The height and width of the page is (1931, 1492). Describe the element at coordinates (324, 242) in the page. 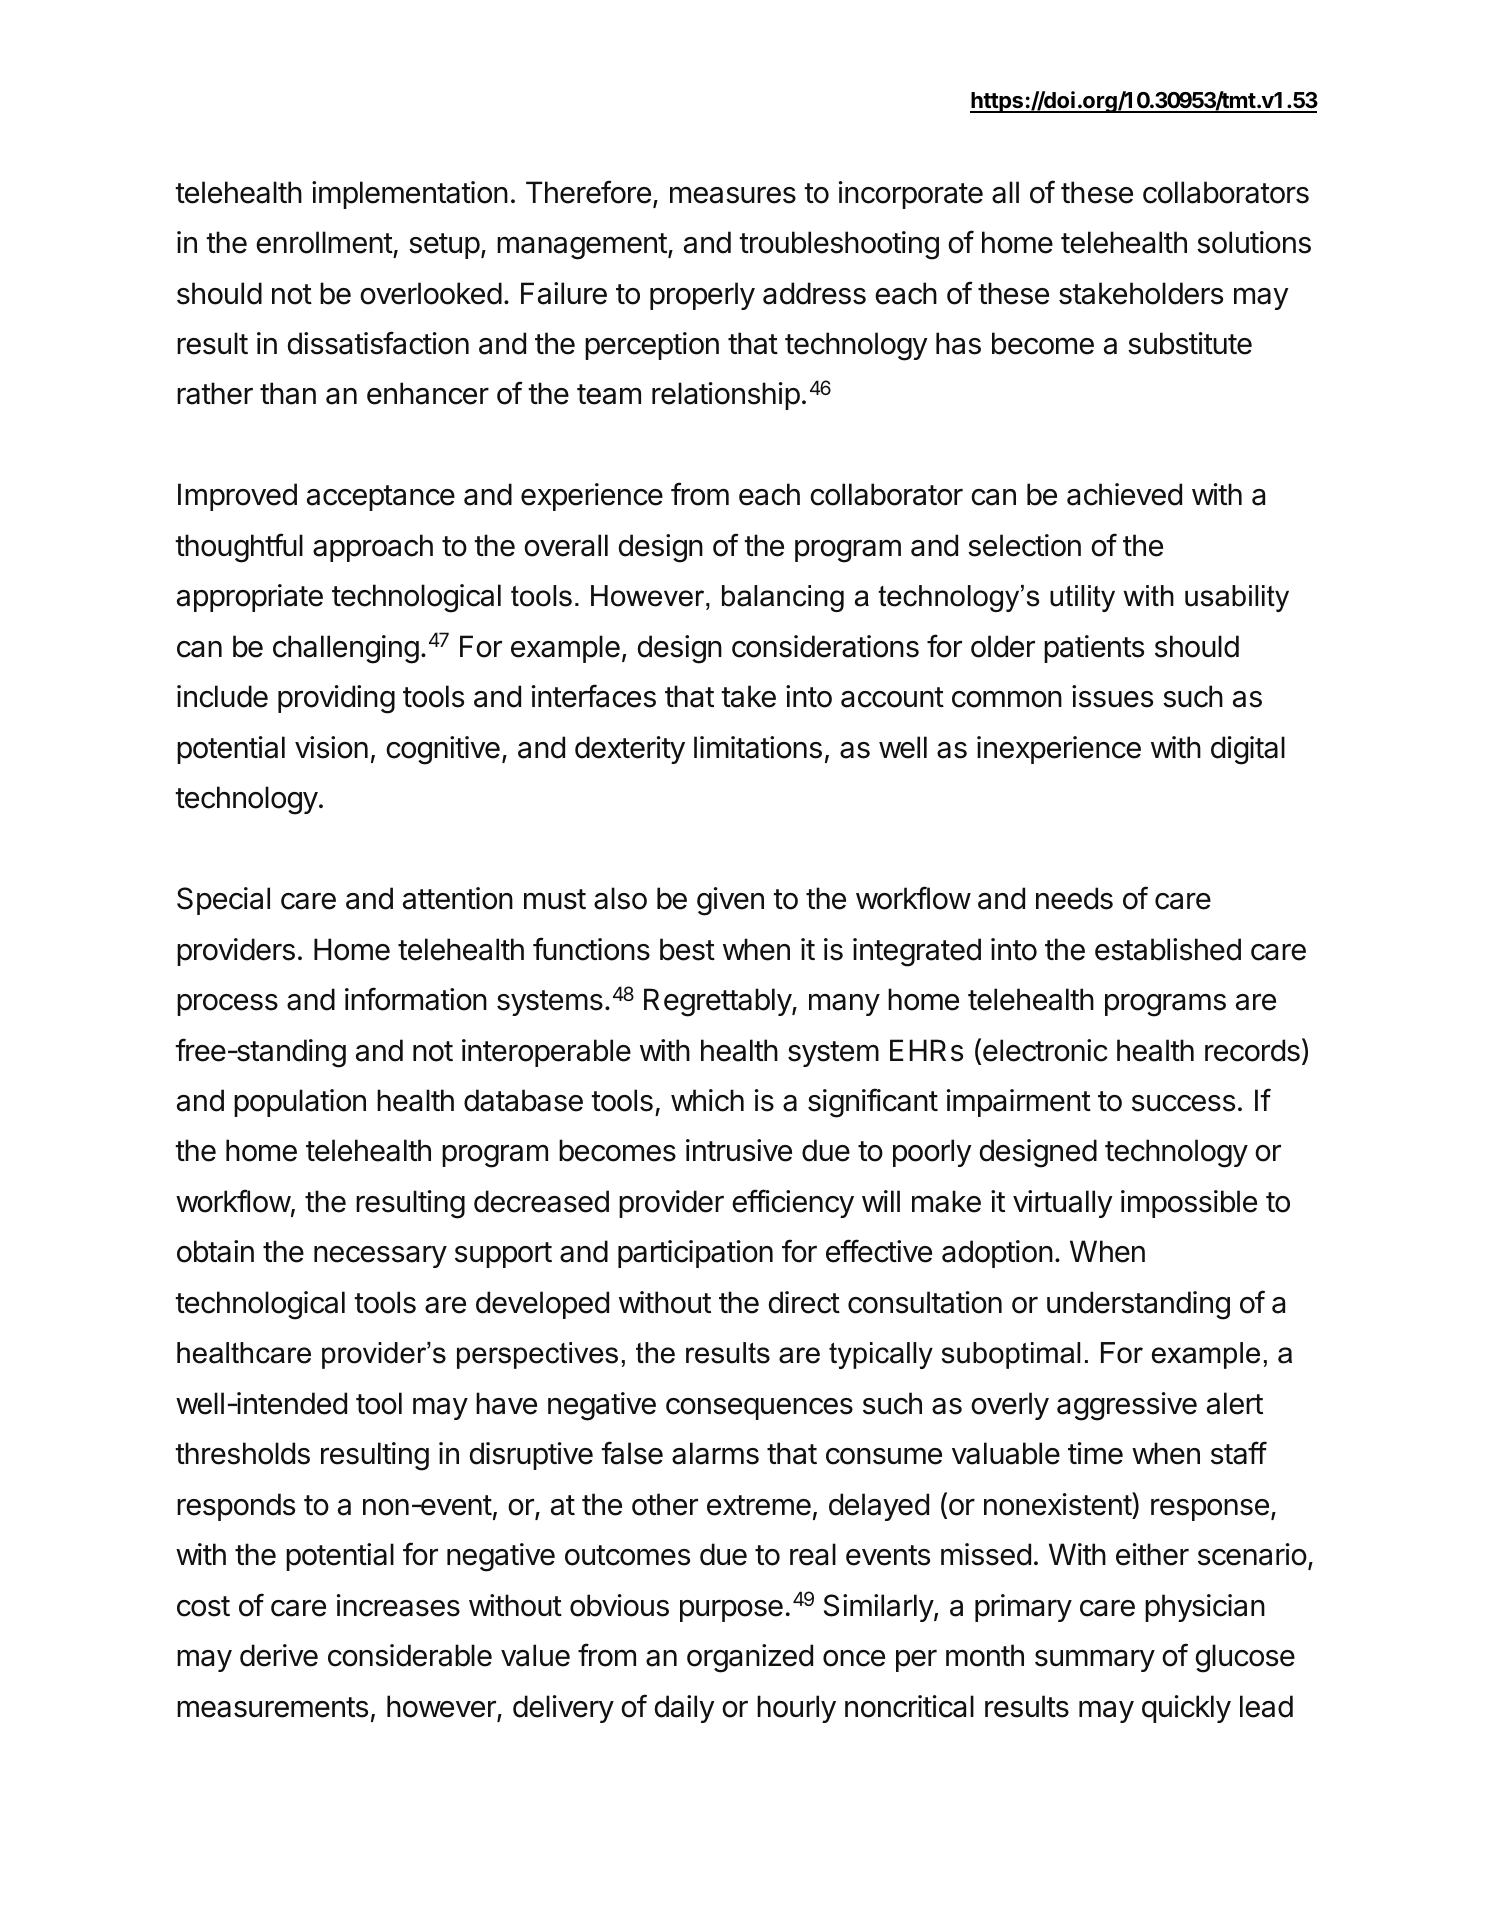

I see `enrollment` at that location.
